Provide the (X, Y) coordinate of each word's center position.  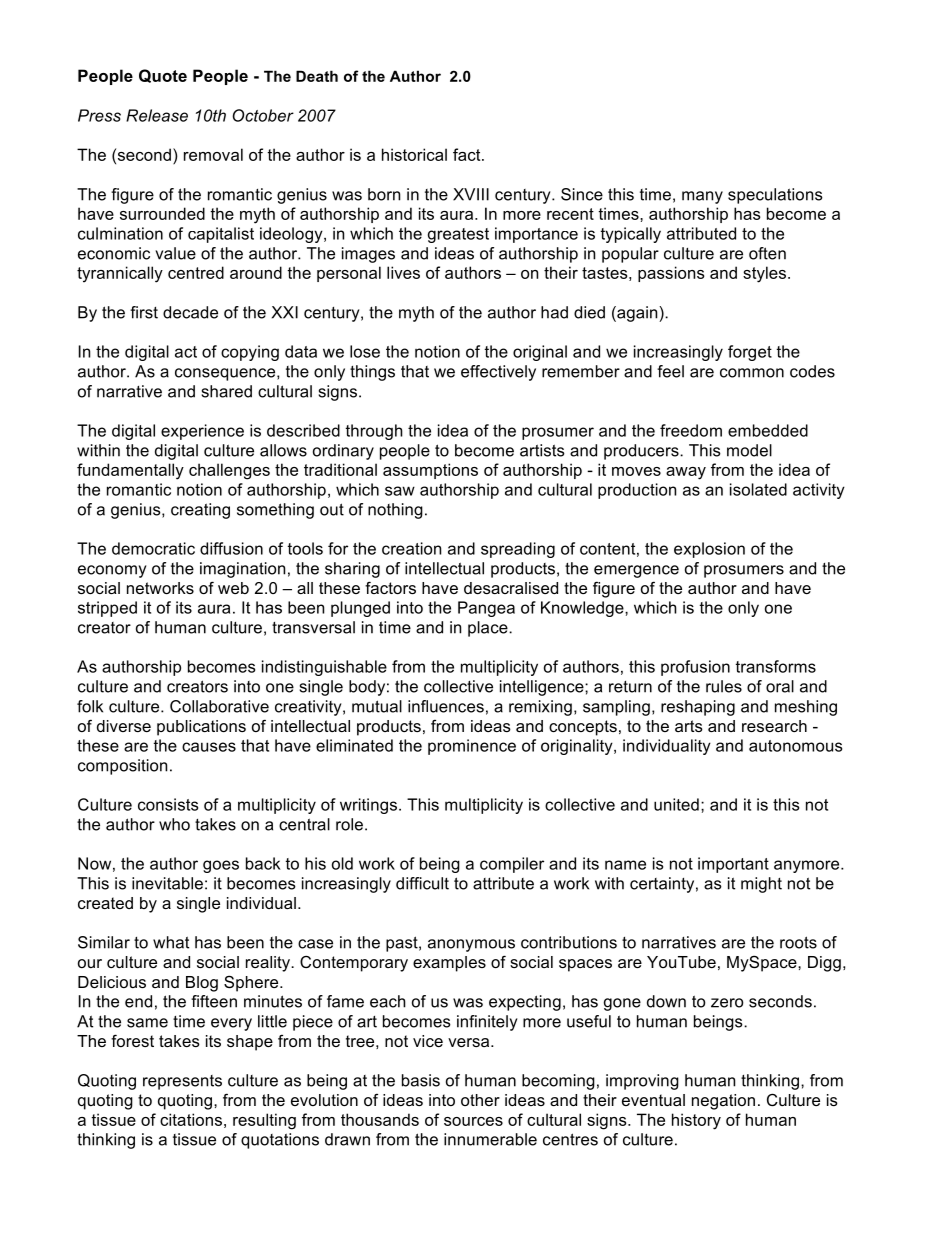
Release (157, 115)
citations (191, 1119)
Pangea (486, 609)
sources (473, 1121)
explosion (709, 550)
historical (414, 154)
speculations (775, 196)
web (233, 588)
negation (723, 1102)
